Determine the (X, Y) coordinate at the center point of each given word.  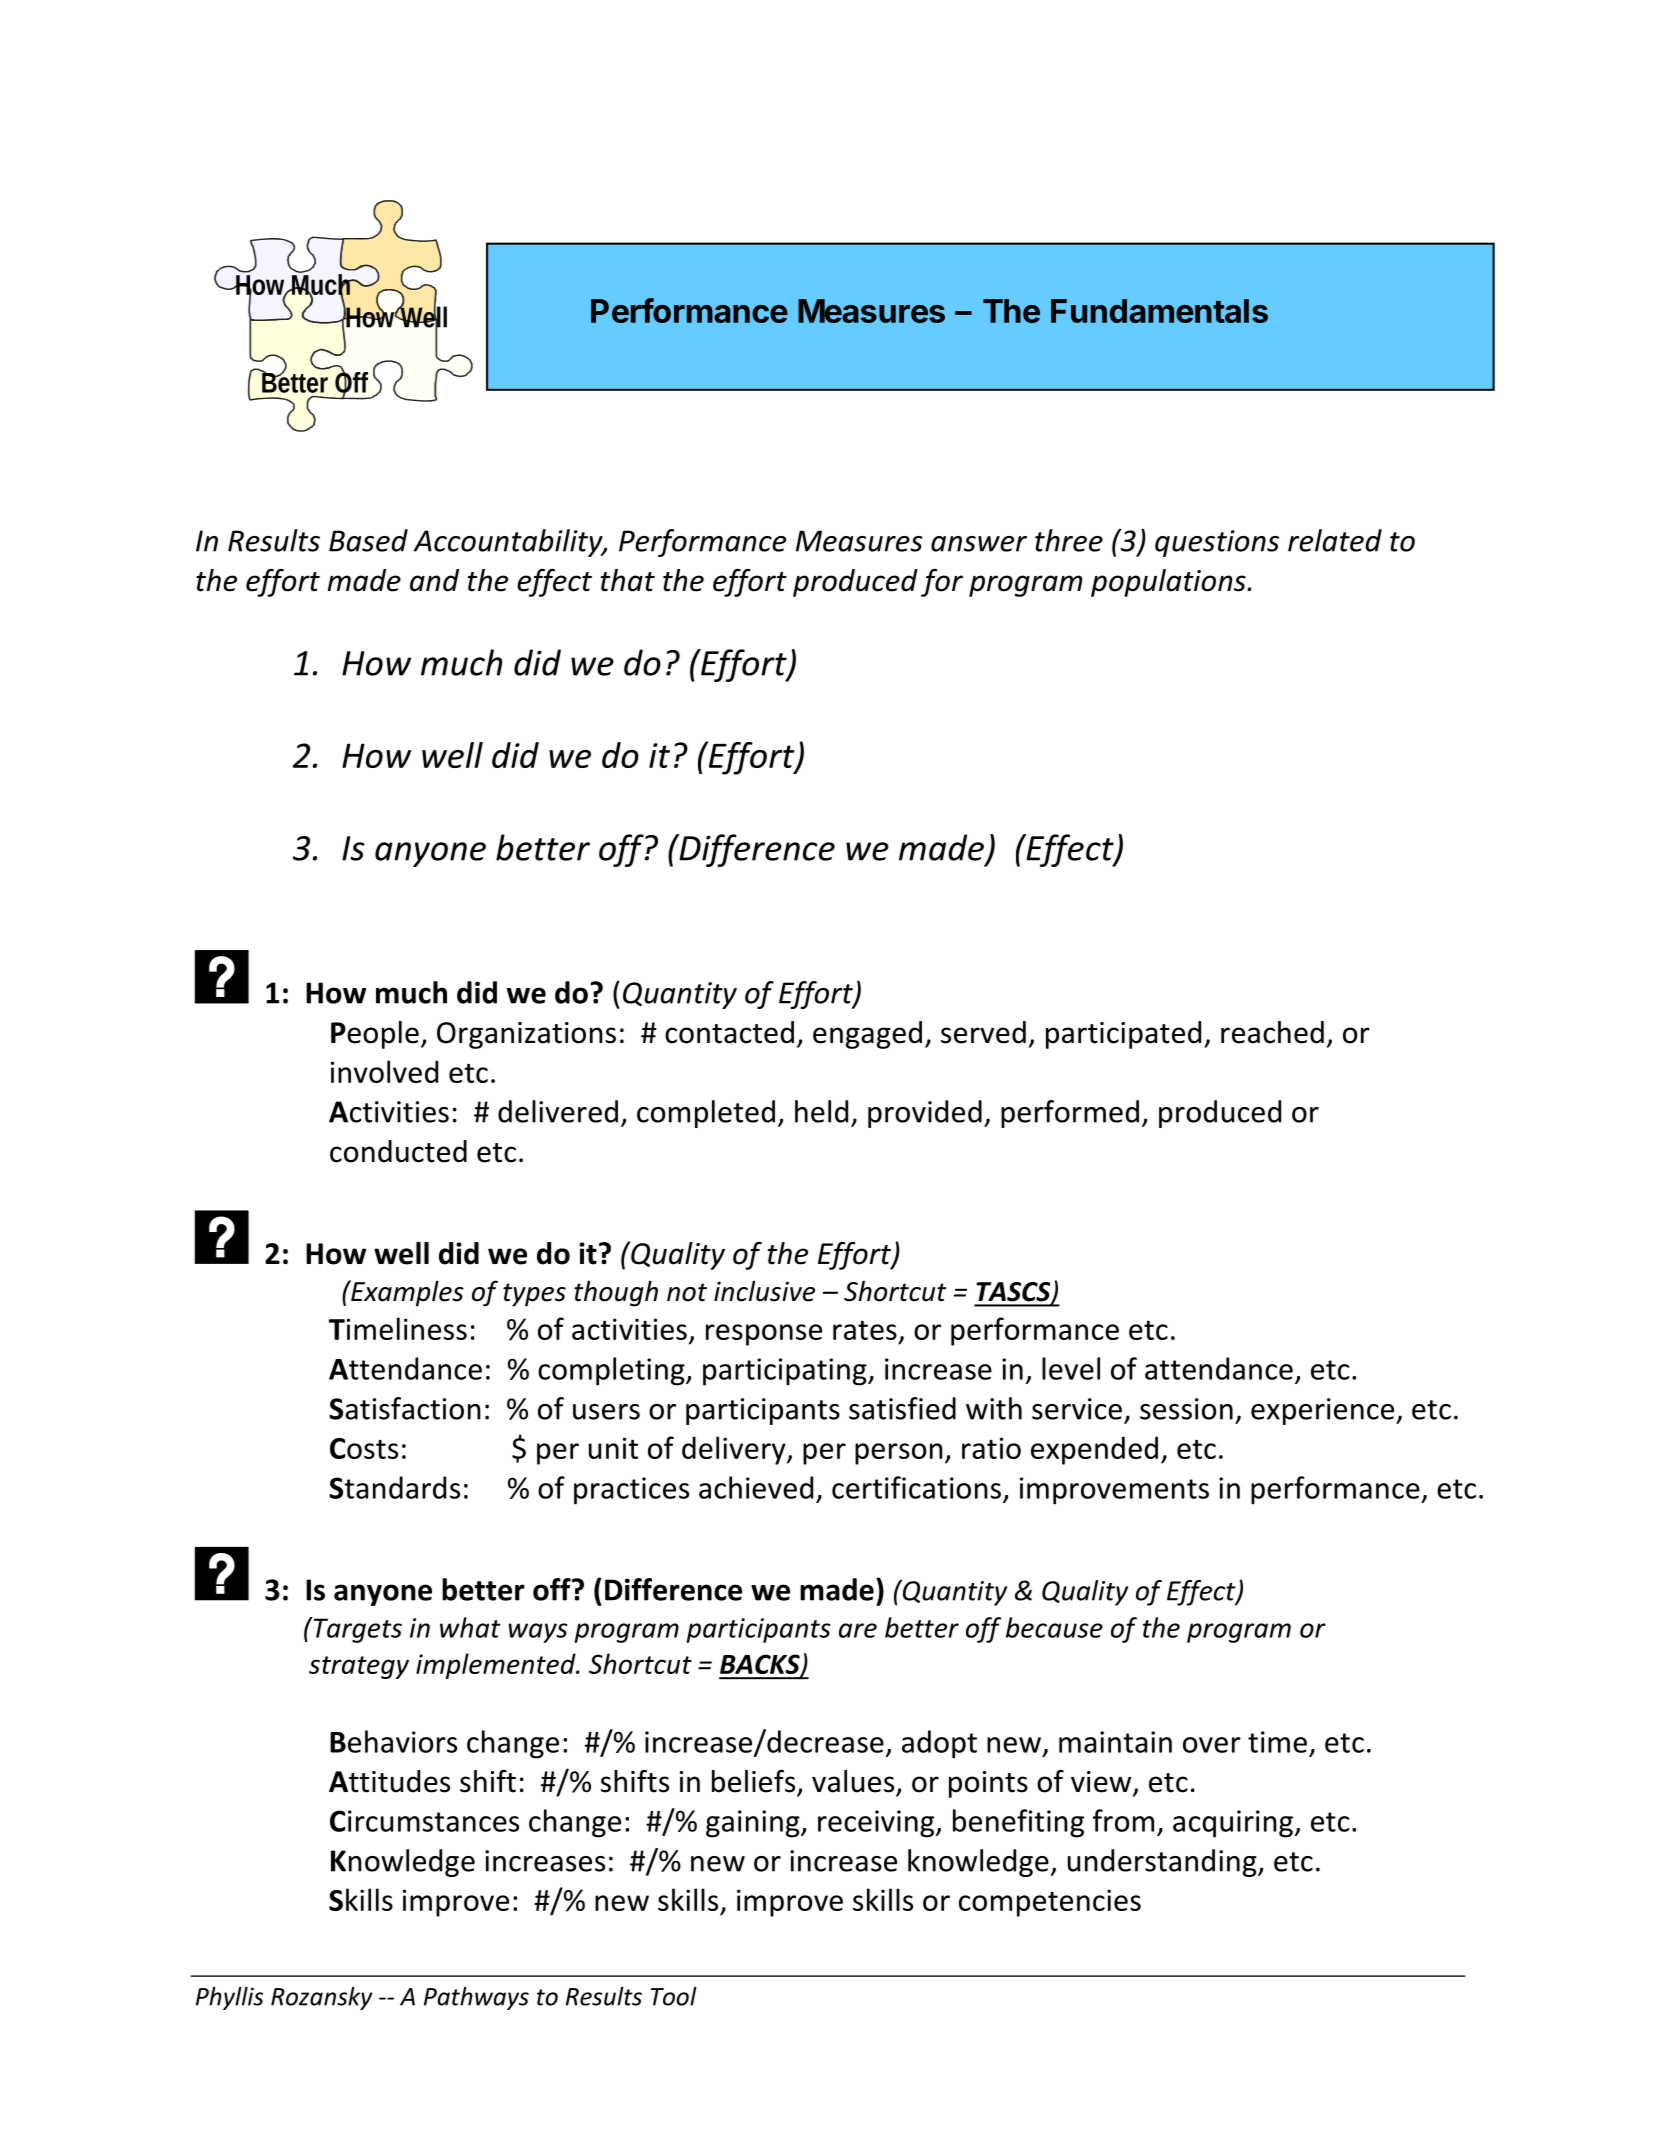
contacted (729, 1032)
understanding (1163, 1863)
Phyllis (229, 1998)
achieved (756, 1487)
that (628, 580)
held (821, 1111)
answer (979, 544)
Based (368, 540)
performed (1070, 1114)
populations (1169, 583)
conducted (398, 1151)
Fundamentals (1159, 311)
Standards (394, 1487)
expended (1094, 1450)
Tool (674, 1996)
